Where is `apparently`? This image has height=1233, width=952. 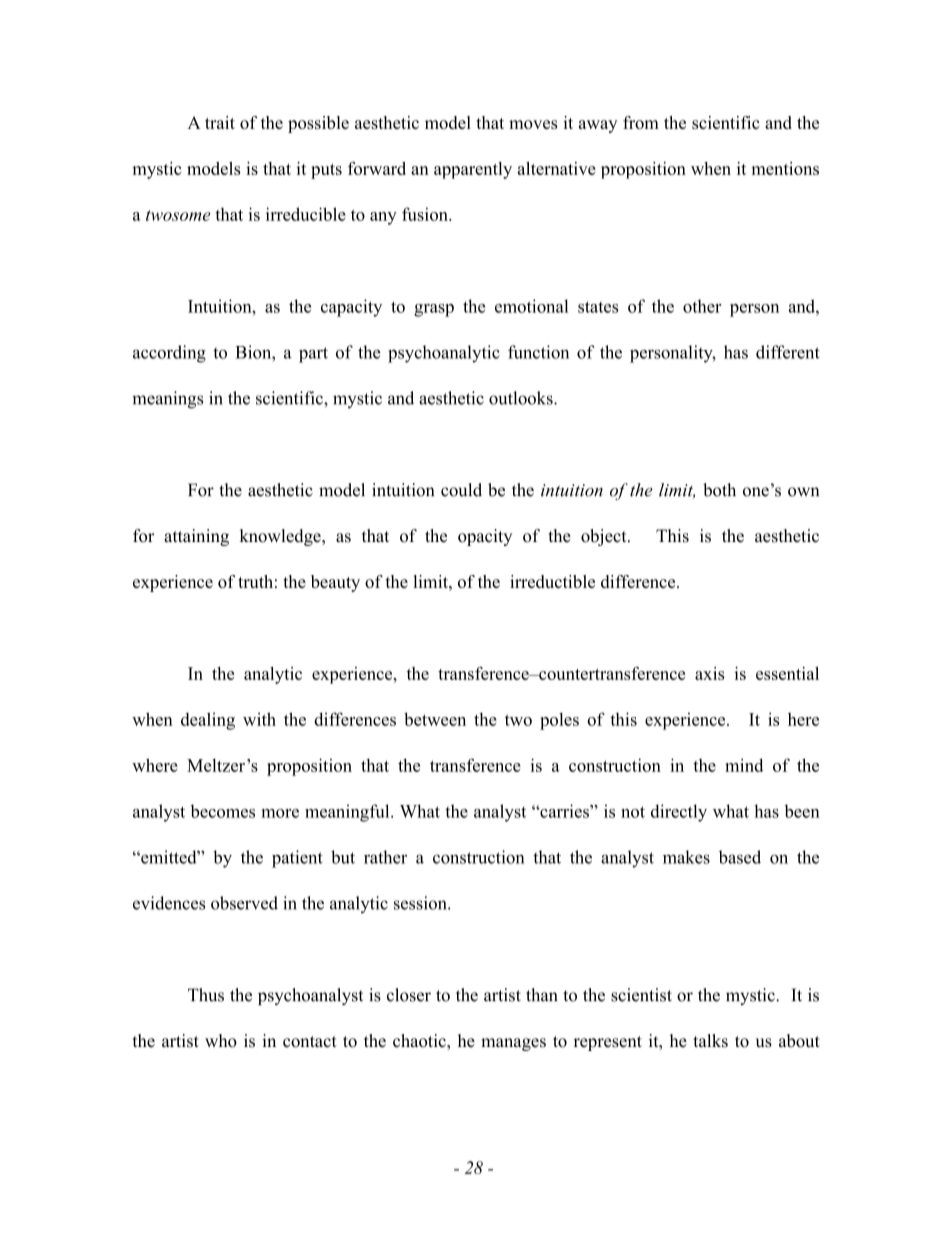 apparently is located at coordinates (473, 170).
